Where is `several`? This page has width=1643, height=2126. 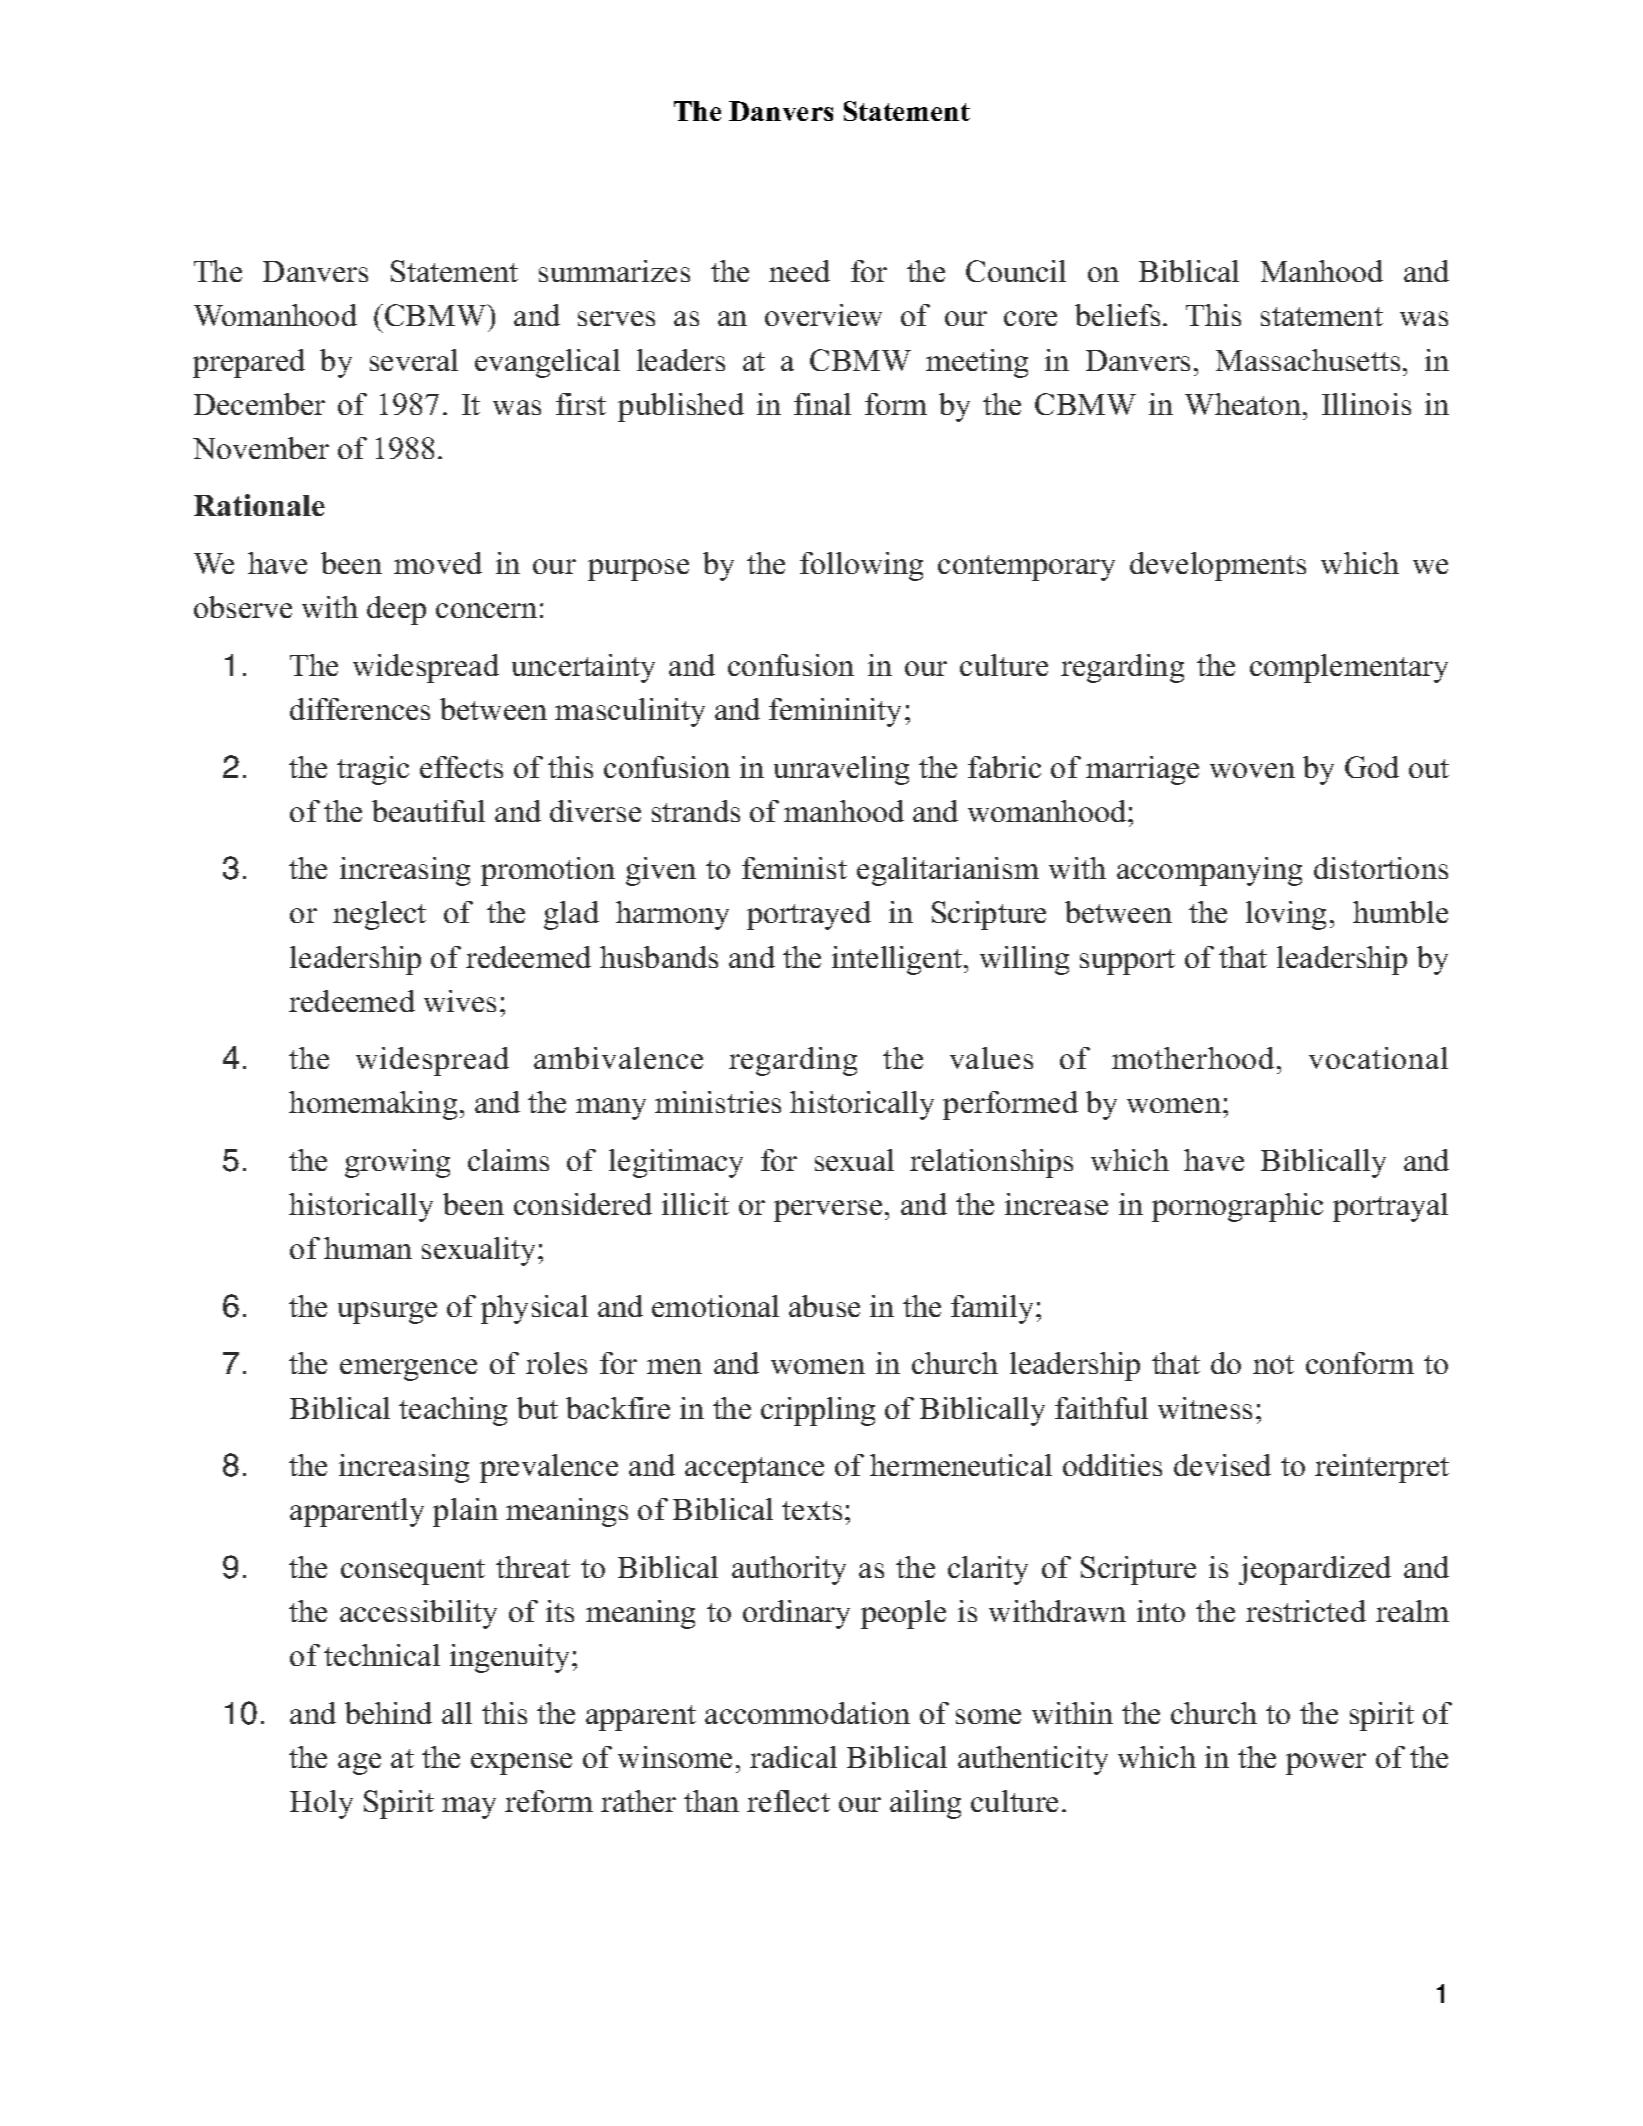 several is located at coordinates (414, 360).
